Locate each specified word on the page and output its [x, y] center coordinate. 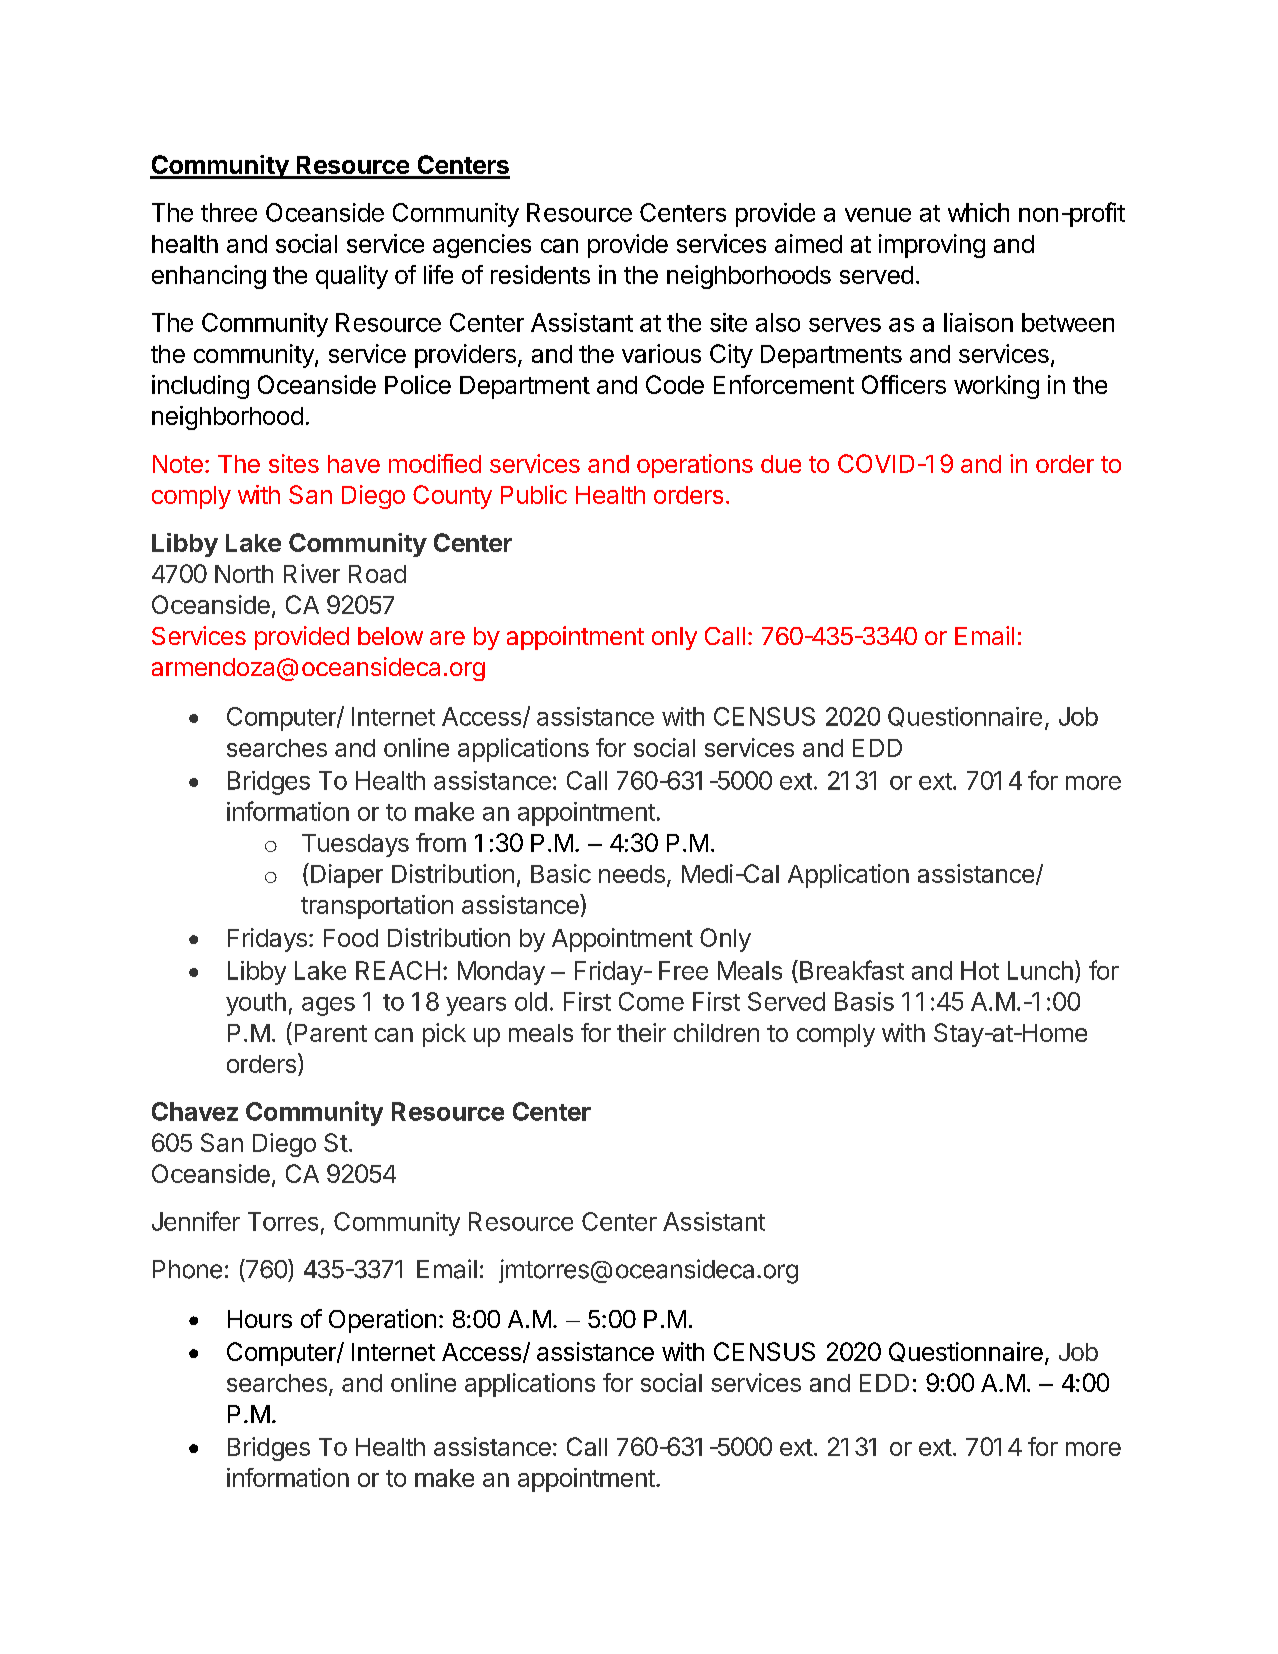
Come [651, 1001]
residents [540, 274]
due [781, 464]
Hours [260, 1319]
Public [534, 494]
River [312, 573]
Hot [980, 970]
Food [351, 938]
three [229, 212]
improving [932, 246]
